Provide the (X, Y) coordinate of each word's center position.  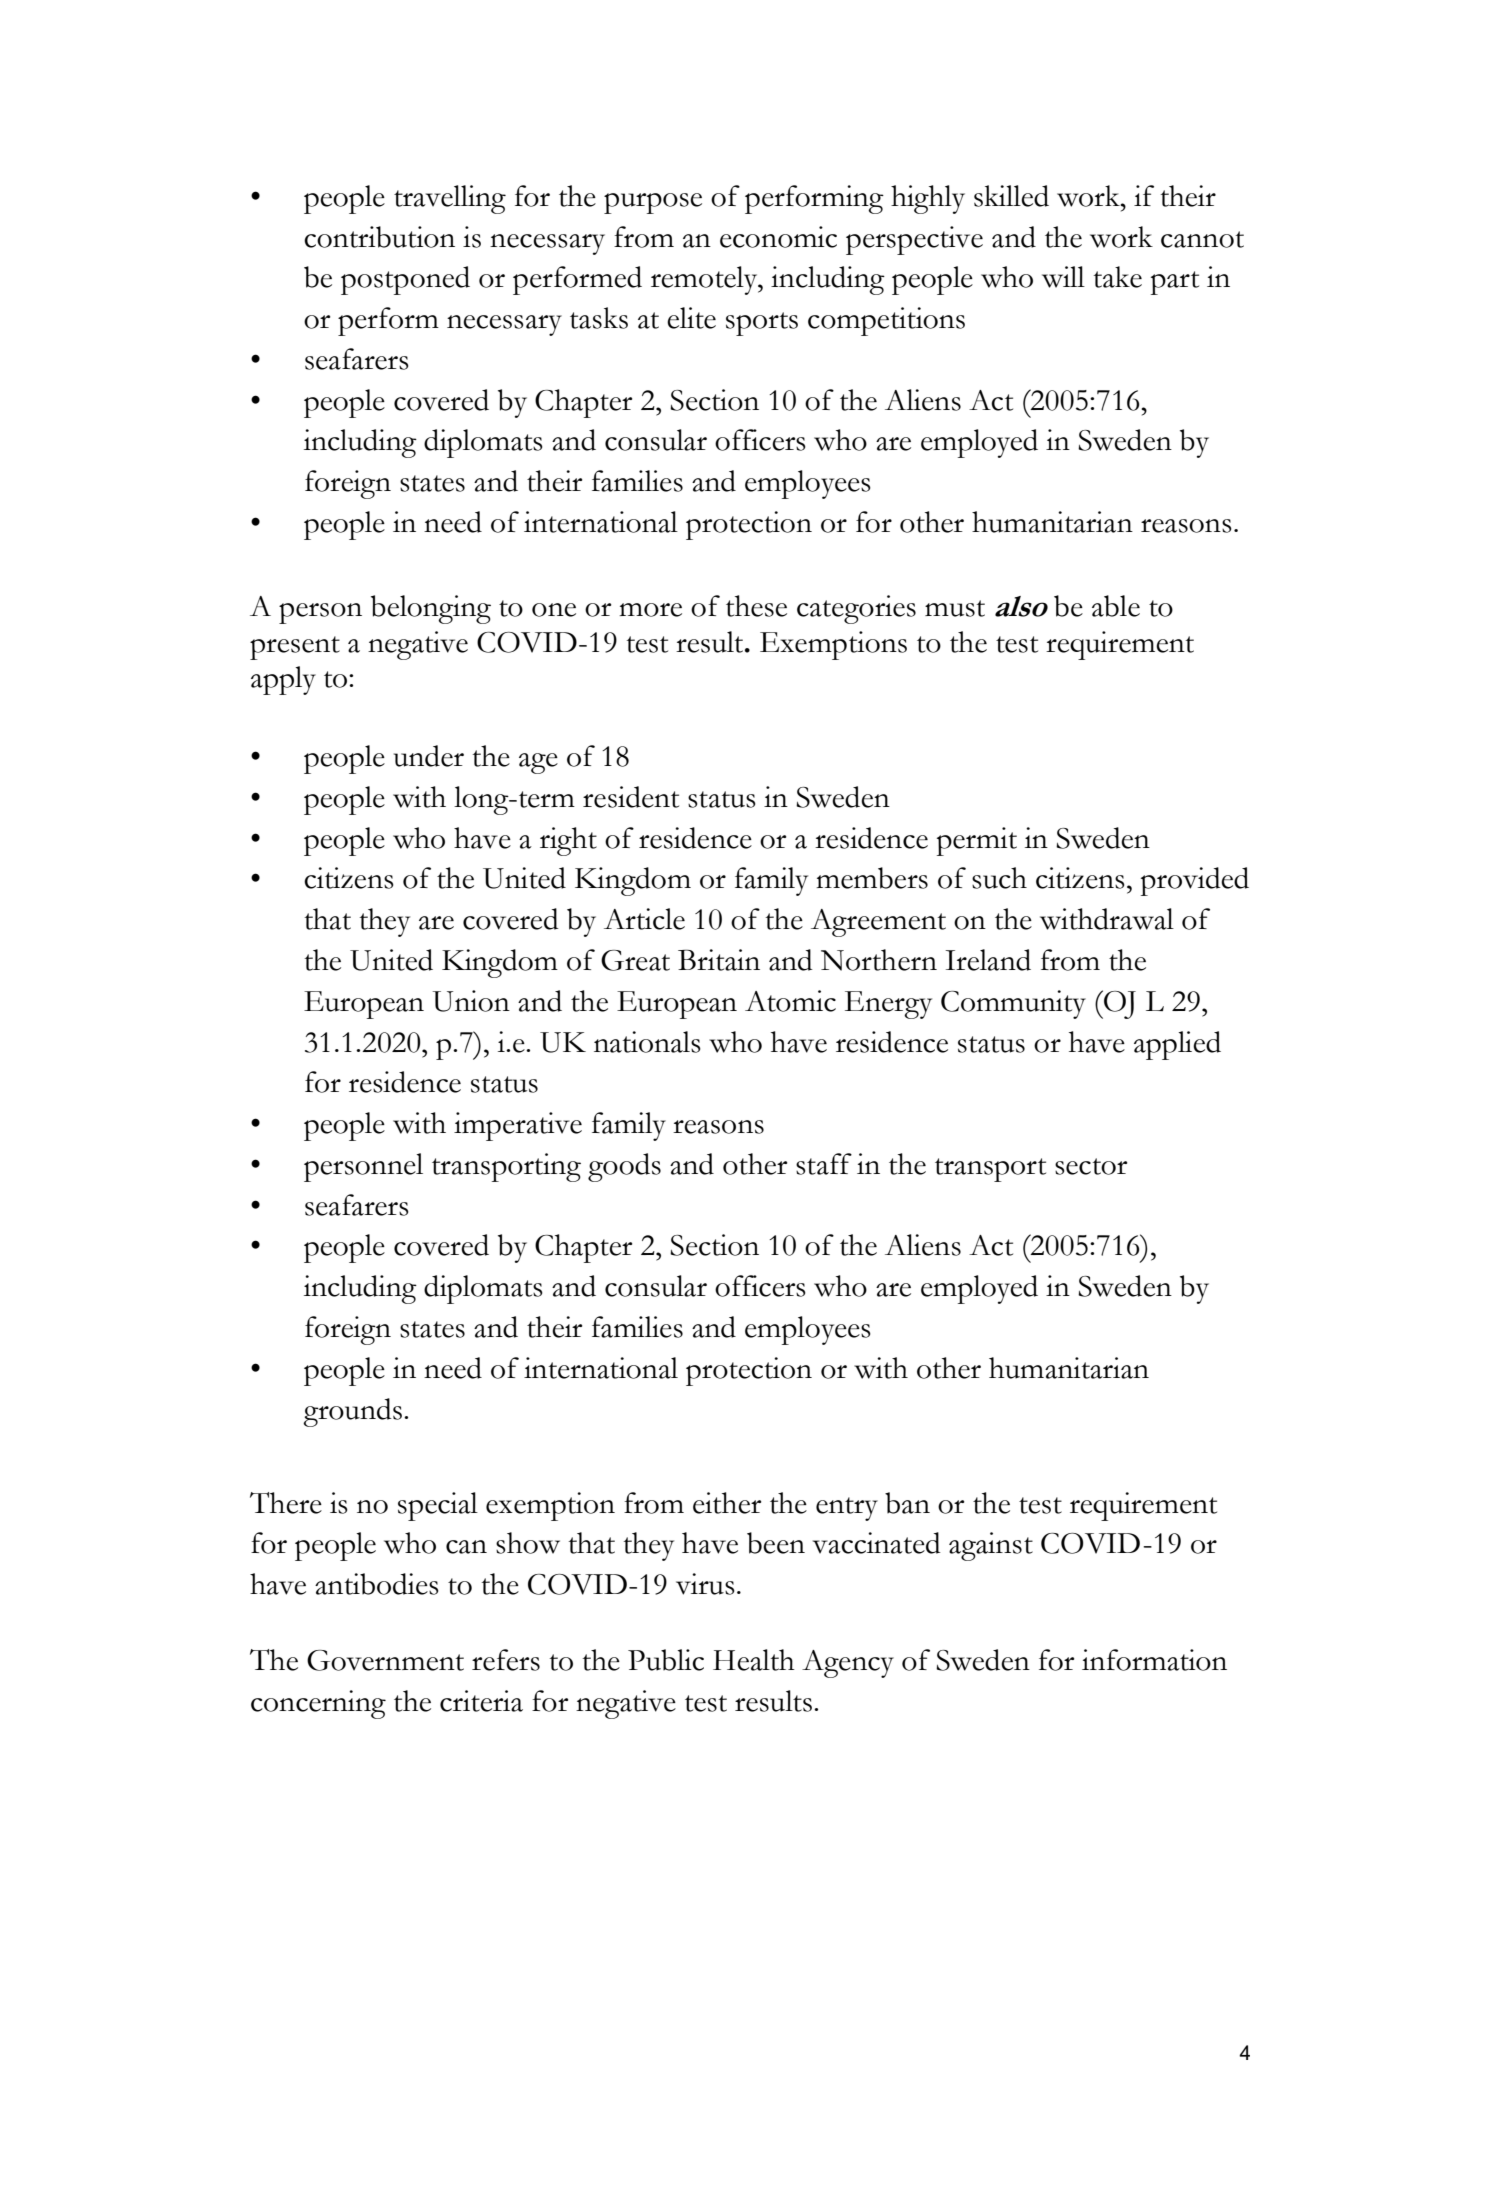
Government (385, 1660)
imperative (518, 1126)
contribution (379, 237)
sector (1091, 1166)
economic (778, 237)
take (1118, 277)
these (756, 606)
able (1116, 606)
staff (824, 1164)
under (429, 756)
